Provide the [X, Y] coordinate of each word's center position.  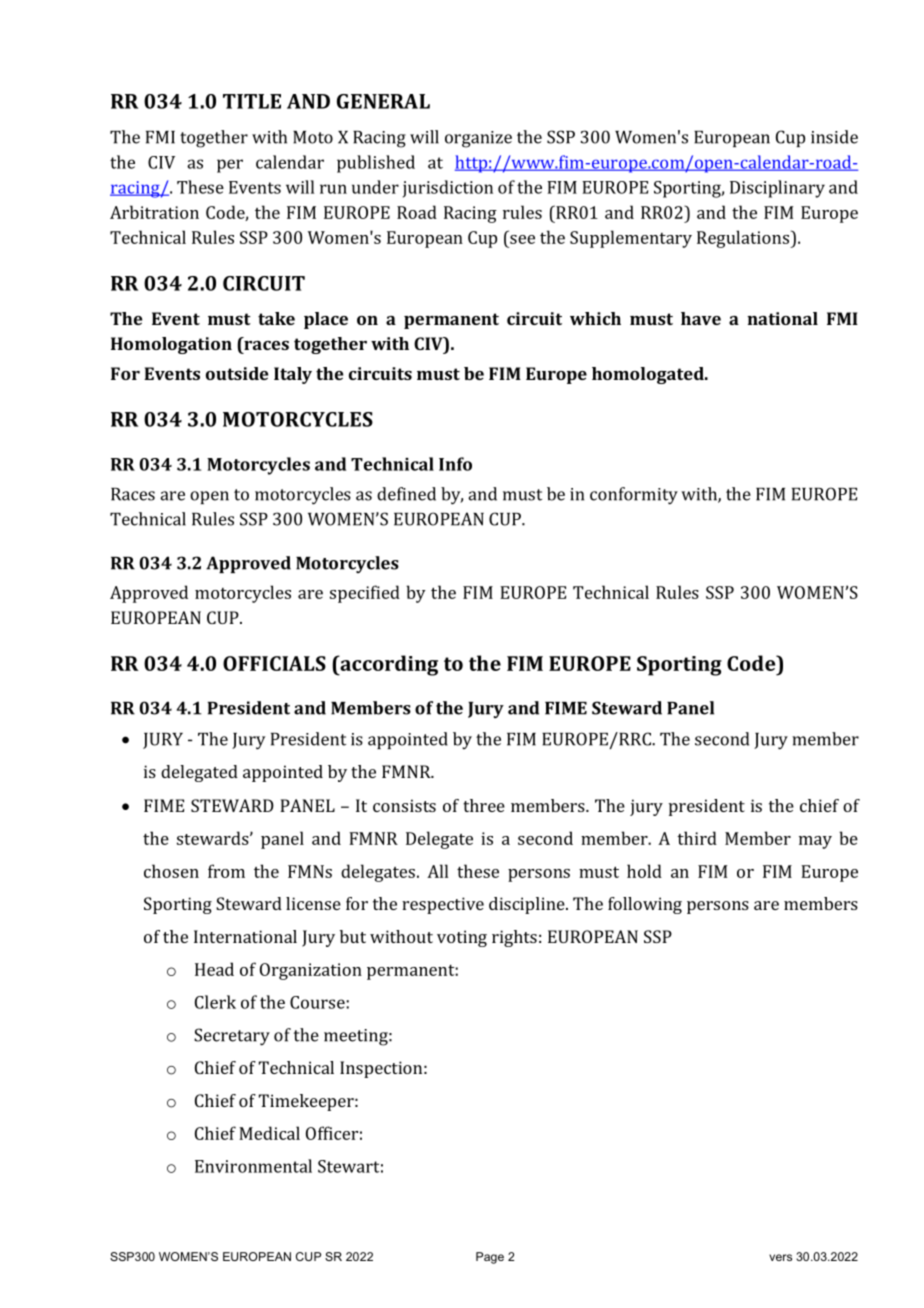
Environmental [253, 1166]
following [645, 905]
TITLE [252, 101]
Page [490, 1258]
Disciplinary [777, 189]
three [484, 805]
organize [478, 139]
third [697, 838]
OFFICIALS [274, 663]
